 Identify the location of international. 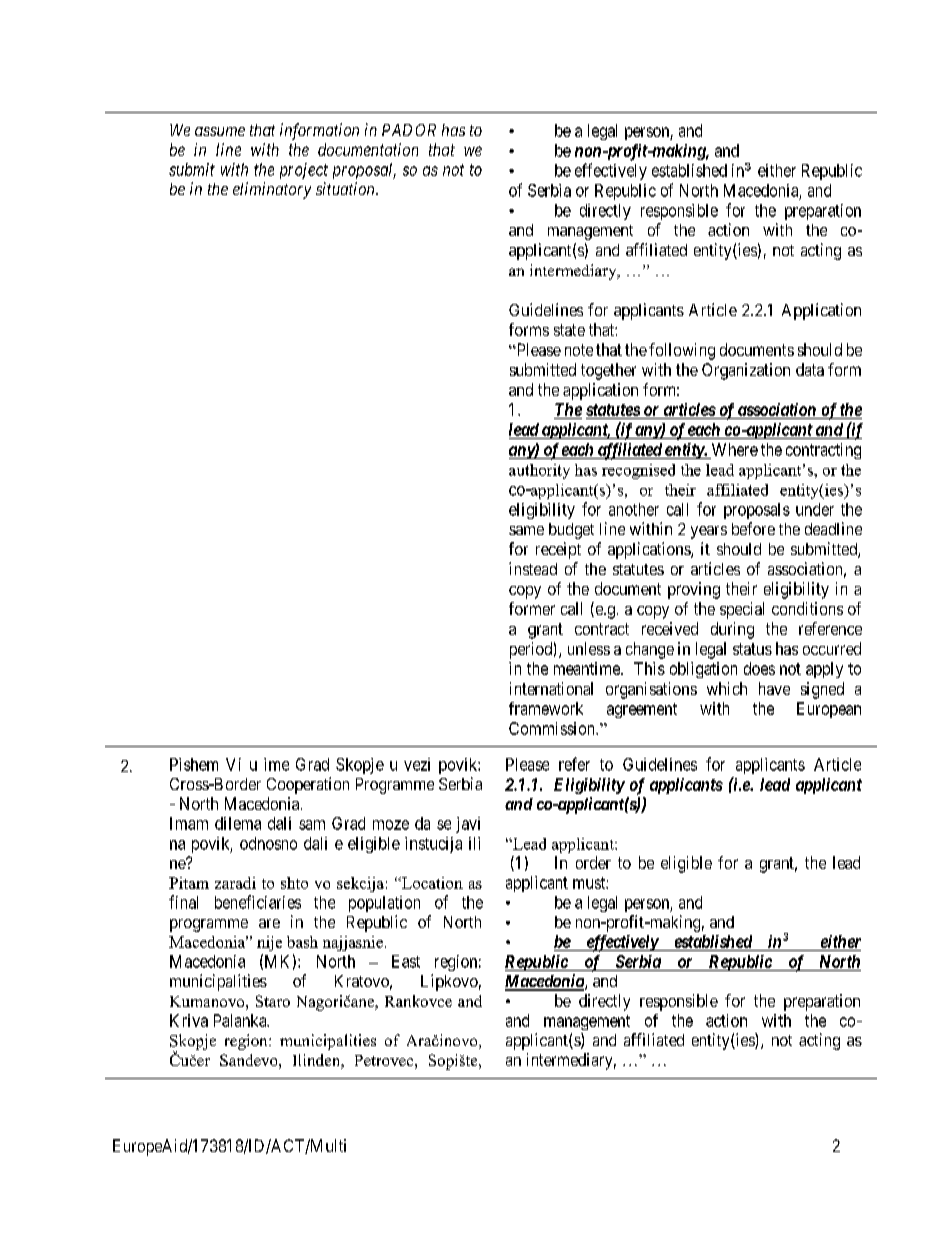
(551, 688).
